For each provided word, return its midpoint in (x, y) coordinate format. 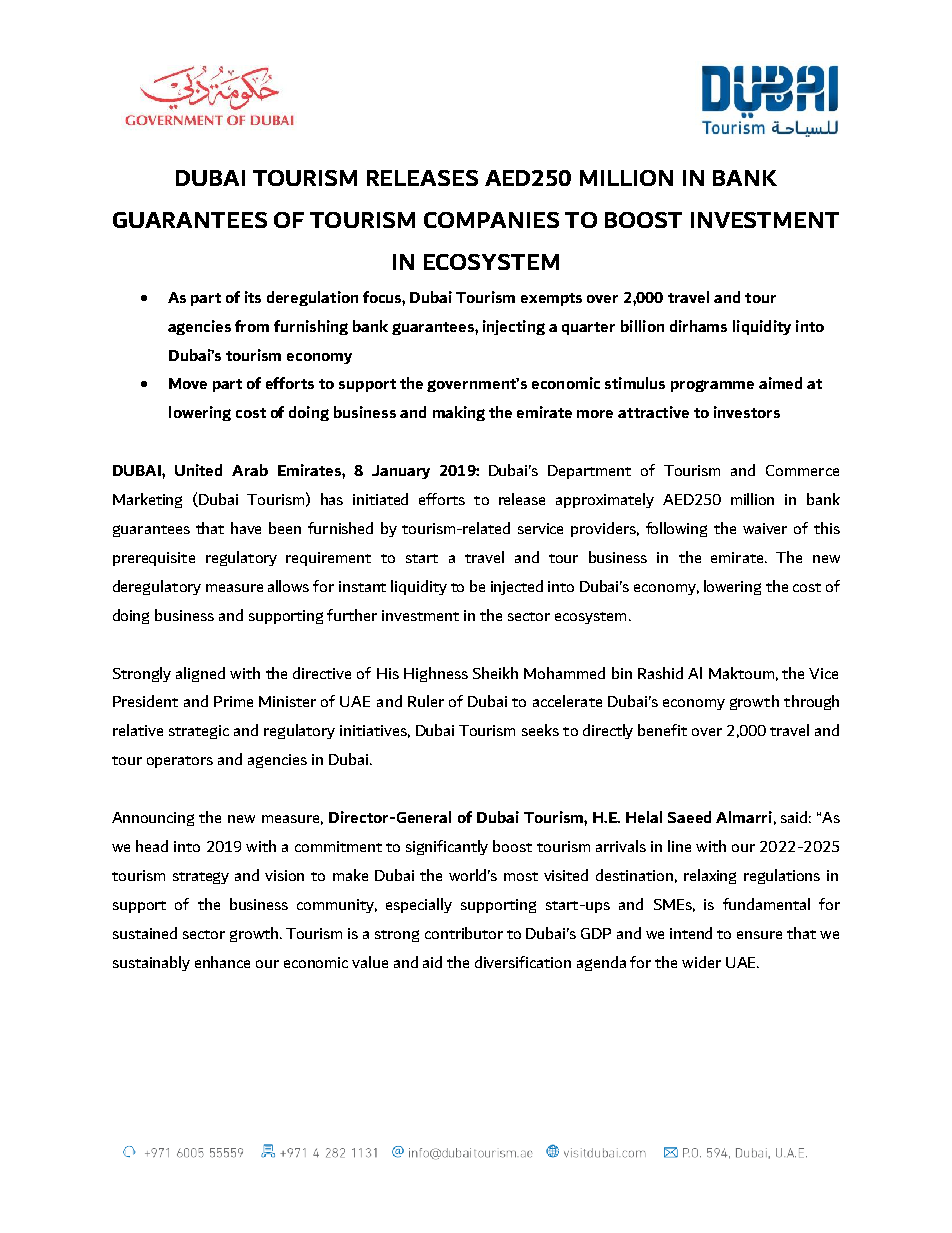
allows (288, 586)
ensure (759, 935)
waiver (765, 528)
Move (188, 383)
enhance (222, 962)
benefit (662, 730)
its (253, 297)
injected (517, 587)
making (459, 413)
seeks (540, 730)
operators (180, 762)
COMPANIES (491, 220)
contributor (464, 933)
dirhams (698, 326)
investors (747, 412)
